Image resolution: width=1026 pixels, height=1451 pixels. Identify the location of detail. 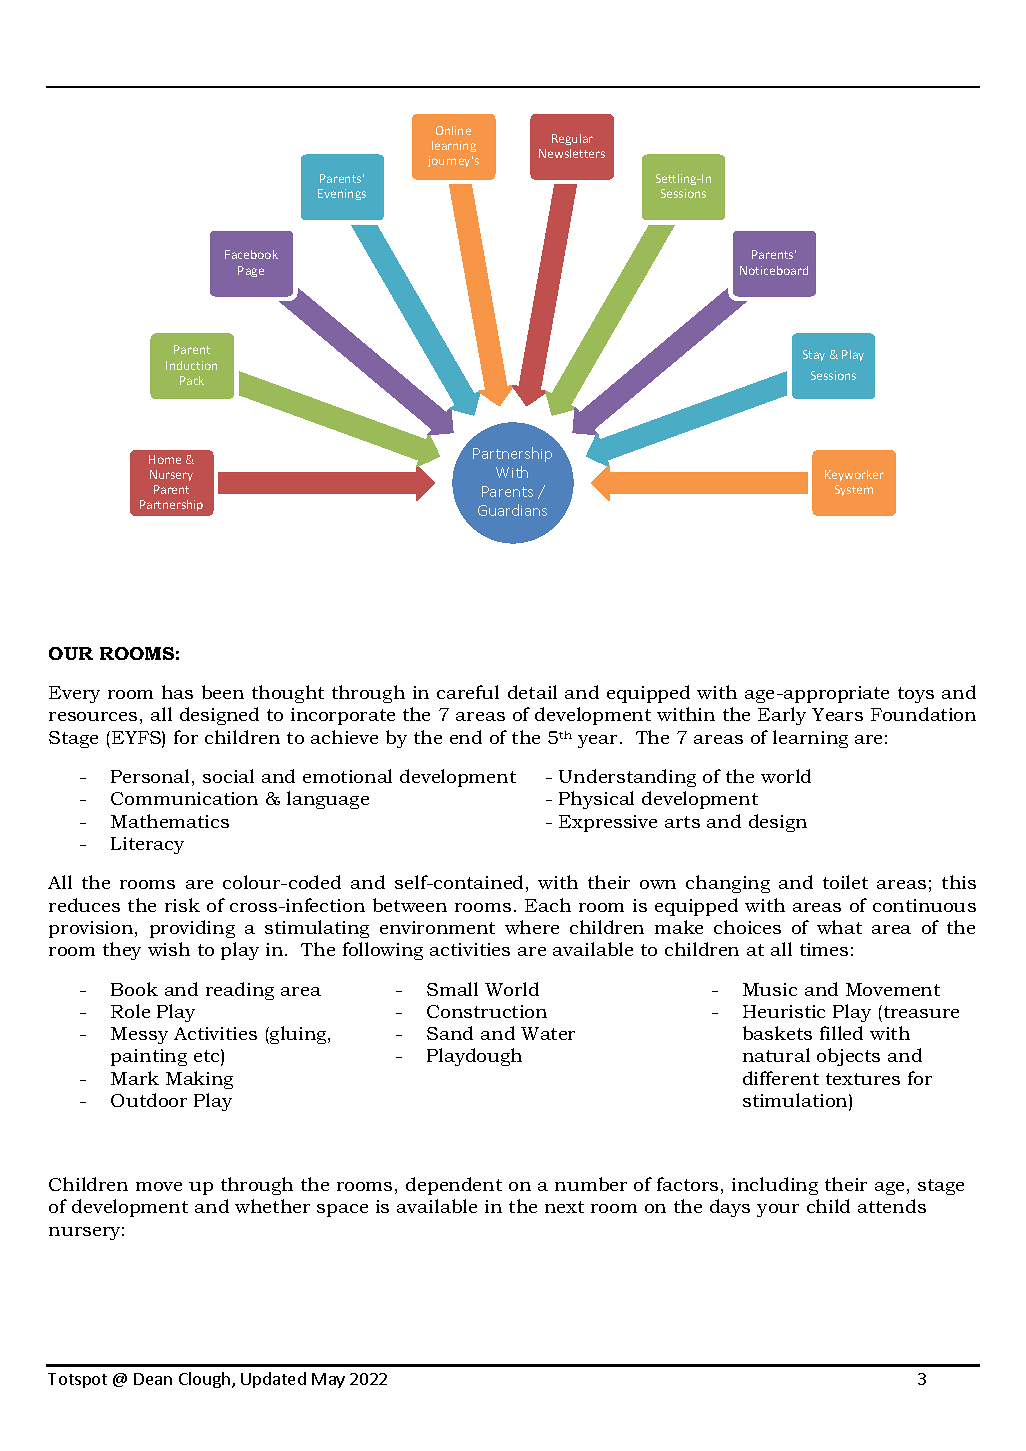
(532, 692).
